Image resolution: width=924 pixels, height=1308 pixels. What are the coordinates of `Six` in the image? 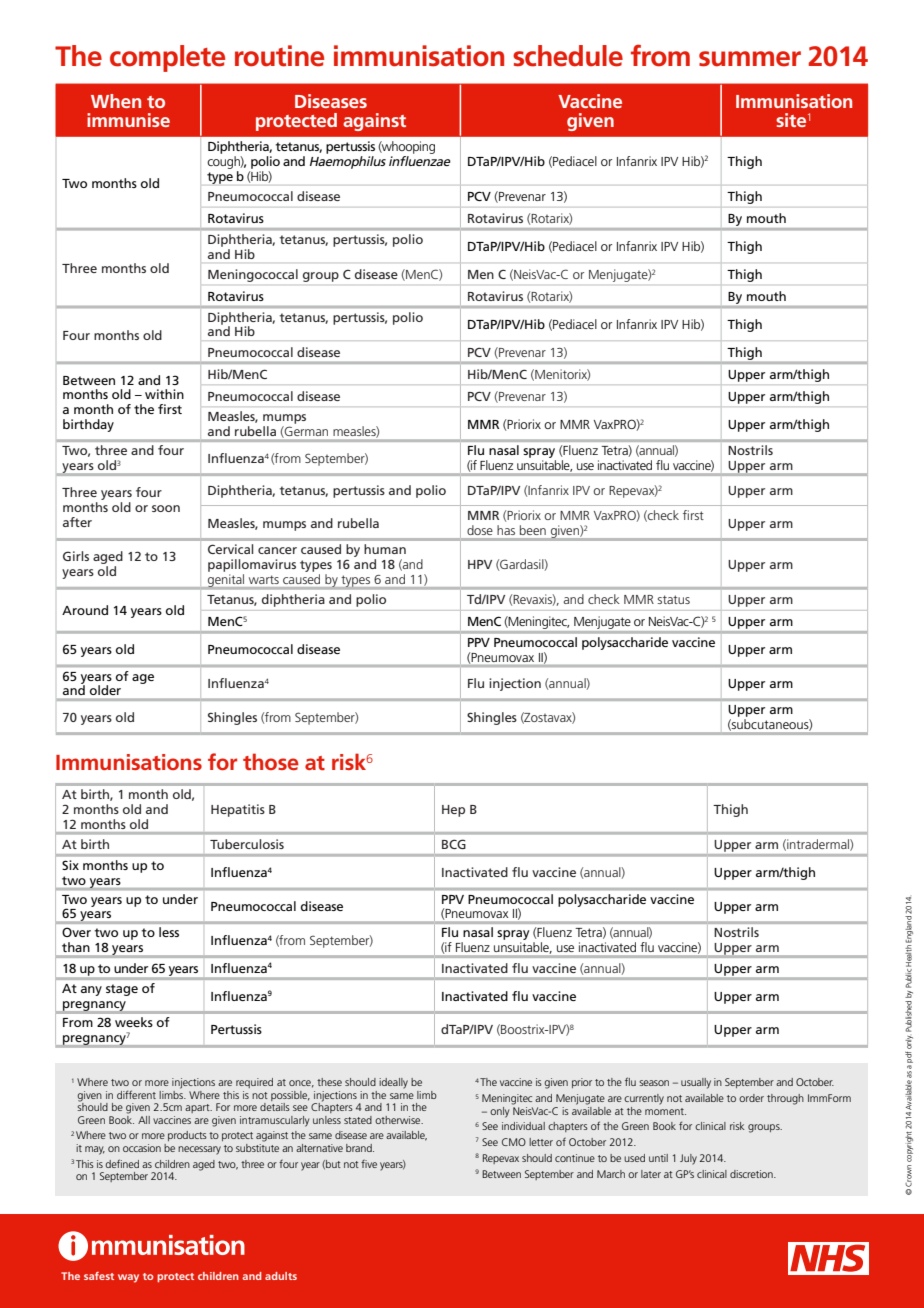 It's located at (70, 865).
